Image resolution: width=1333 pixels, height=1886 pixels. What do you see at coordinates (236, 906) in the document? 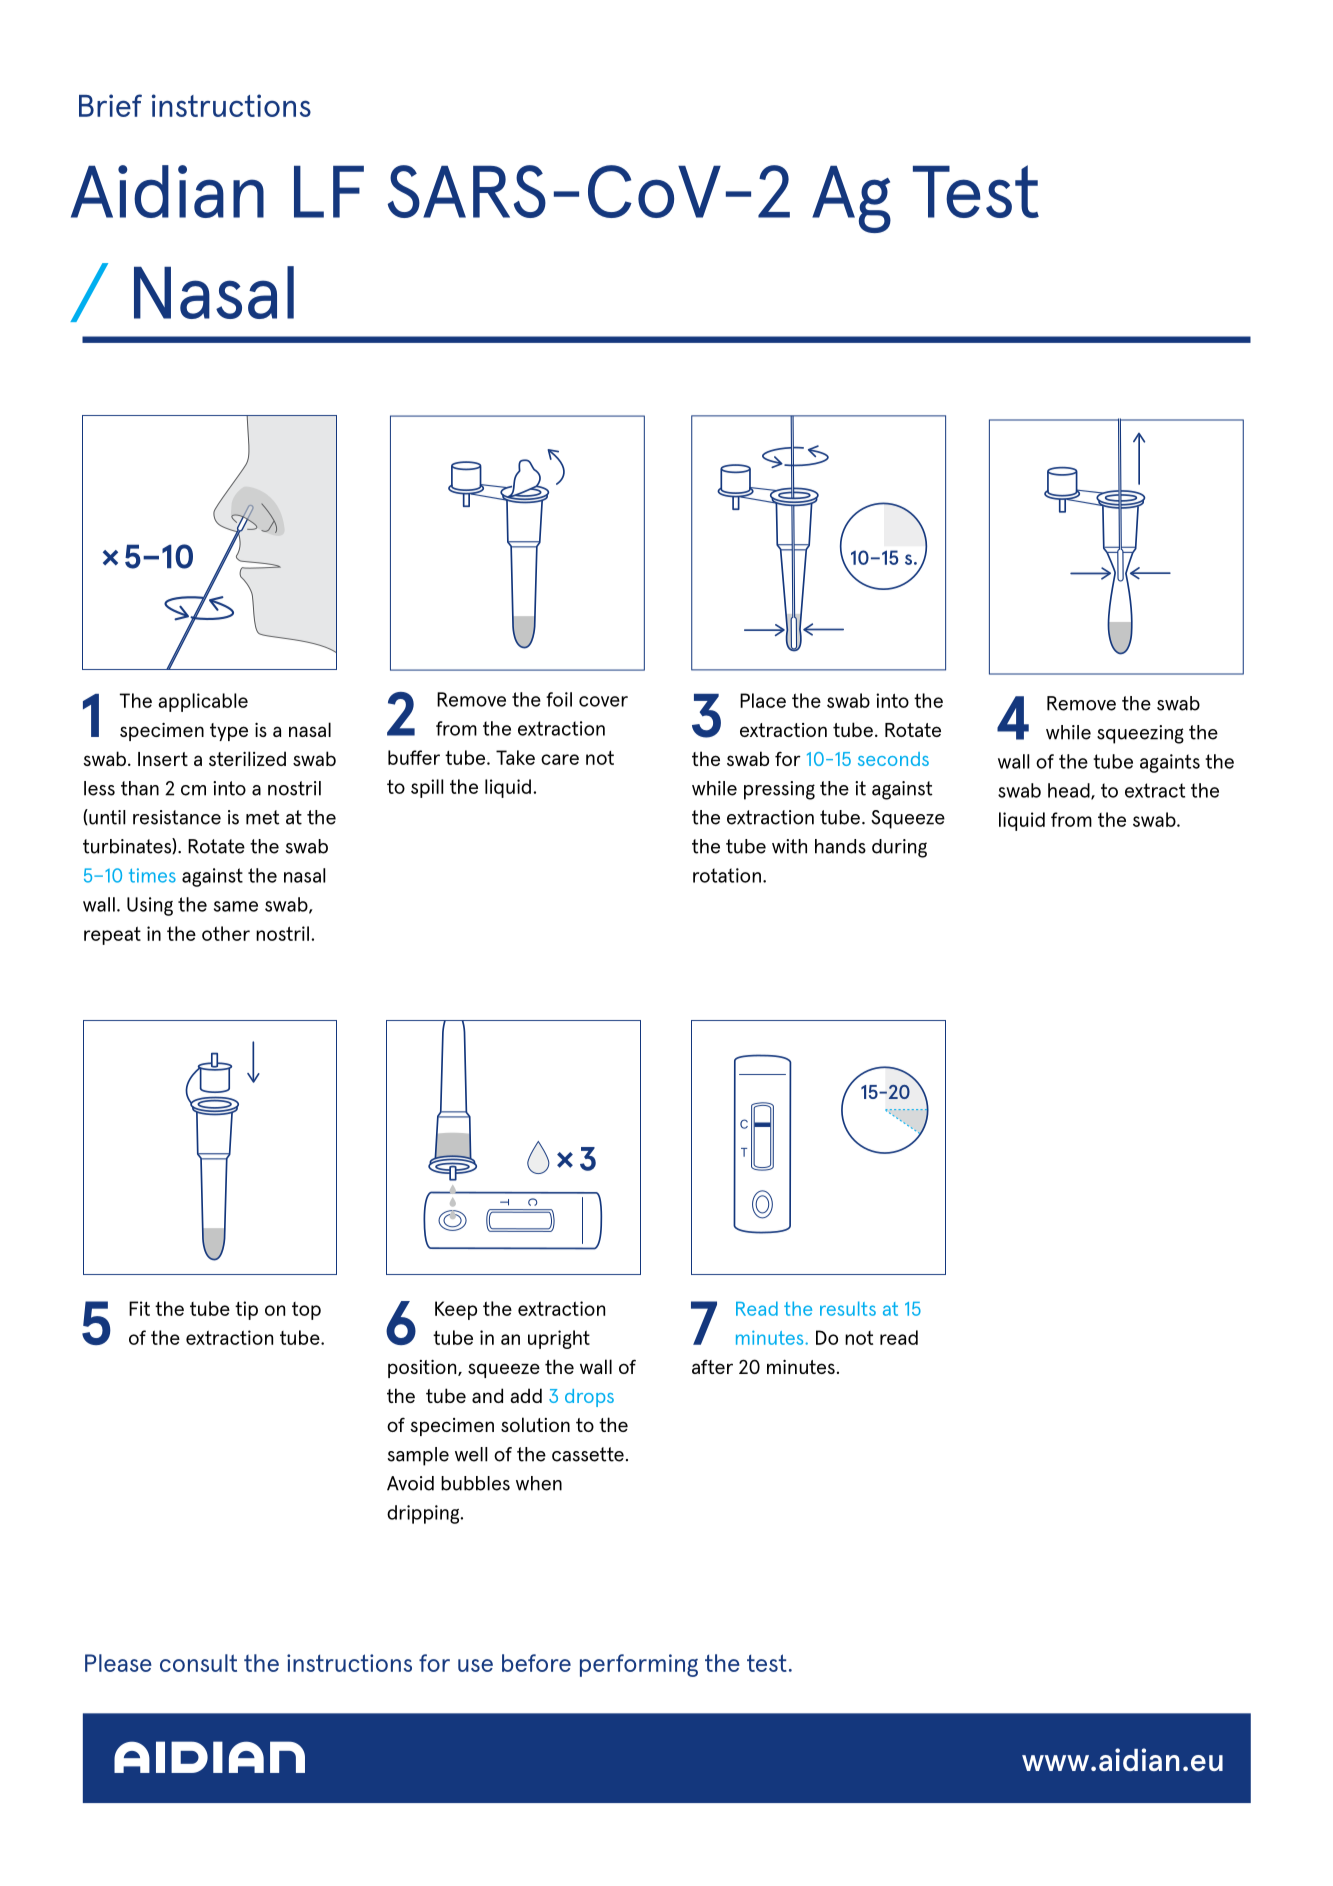
I see `same` at bounding box center [236, 906].
